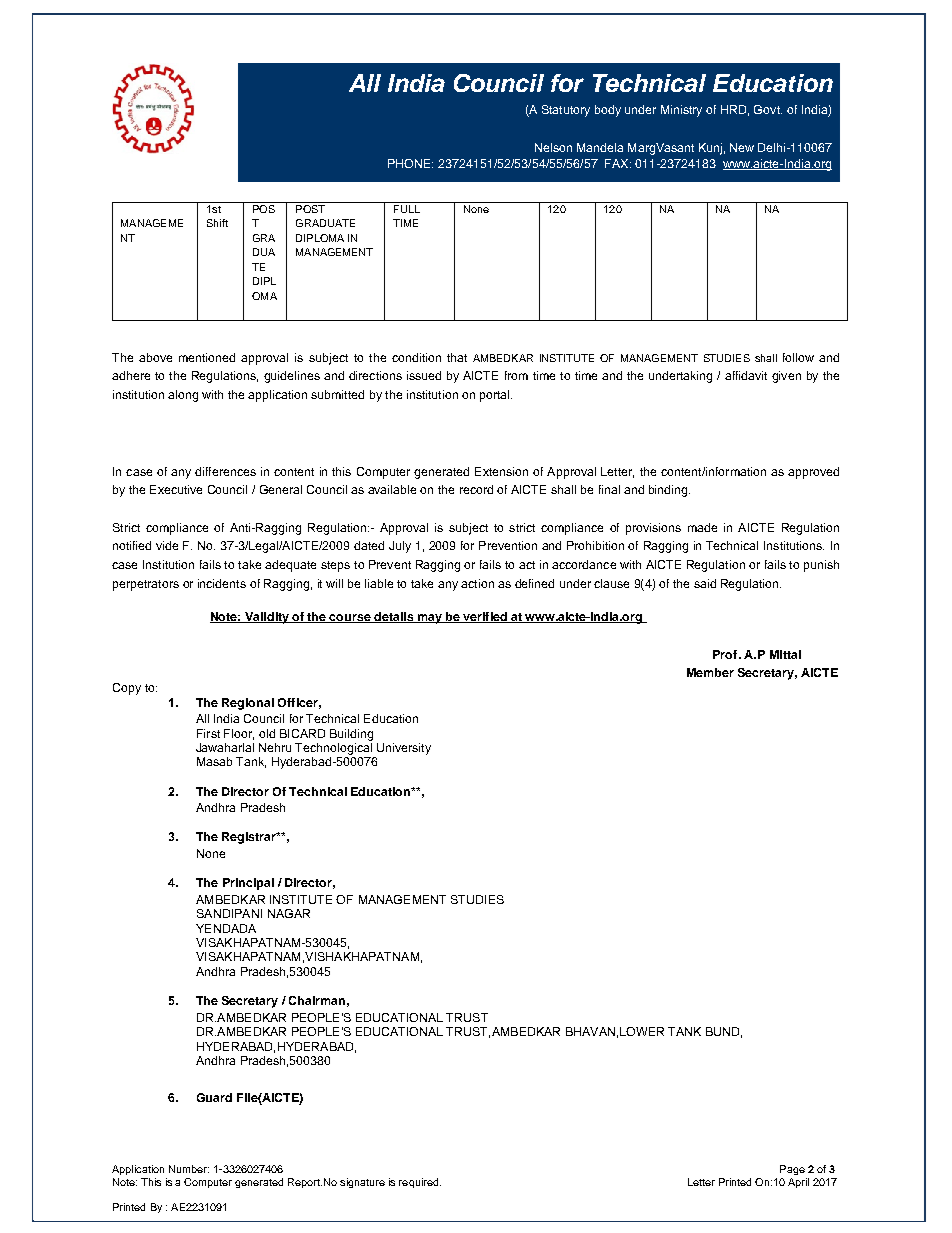 This page has height=1233, width=952. What do you see at coordinates (420, 1183) in the page?
I see `required` at bounding box center [420, 1183].
